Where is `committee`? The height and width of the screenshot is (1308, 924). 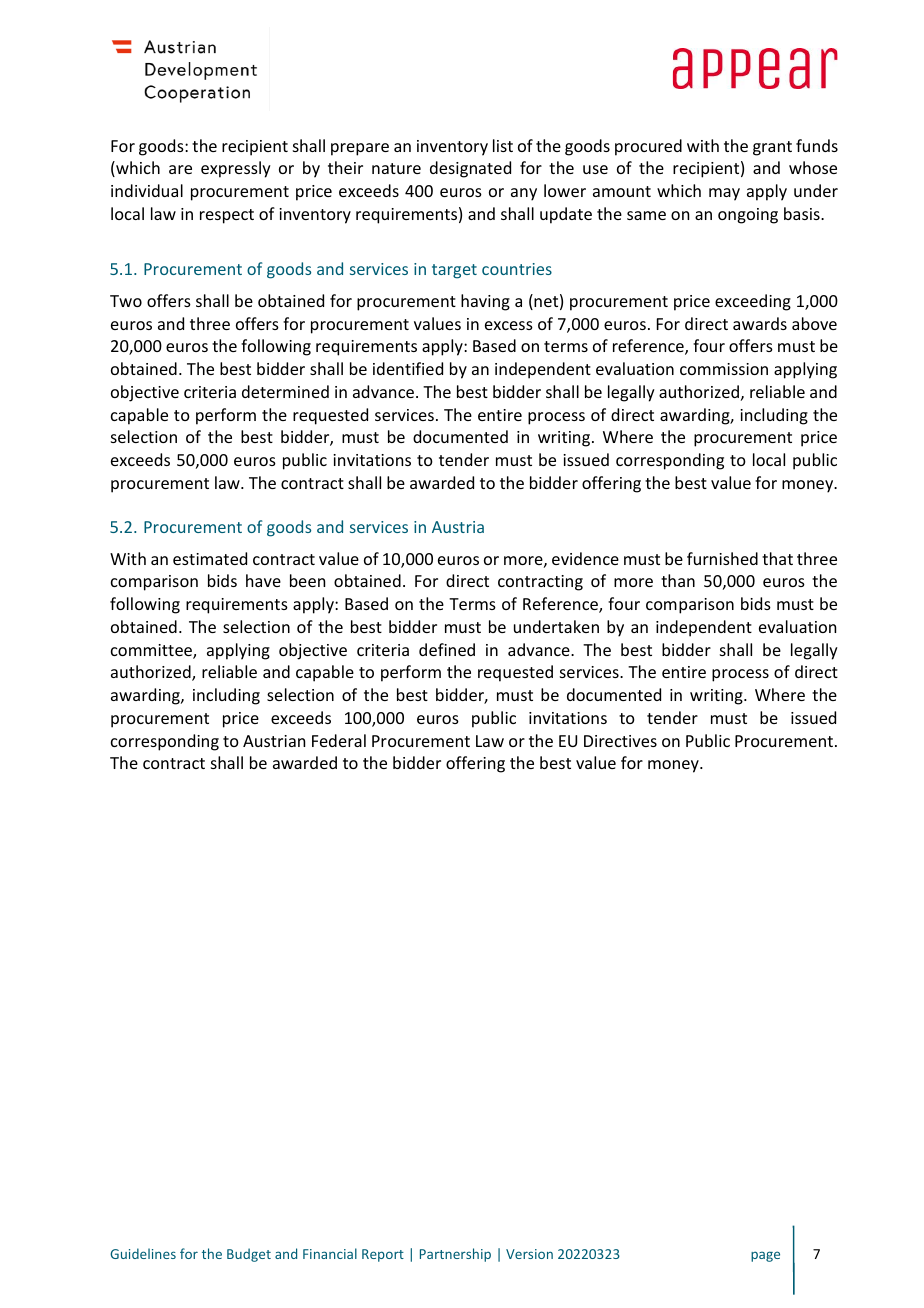 committee is located at coordinates (152, 651).
